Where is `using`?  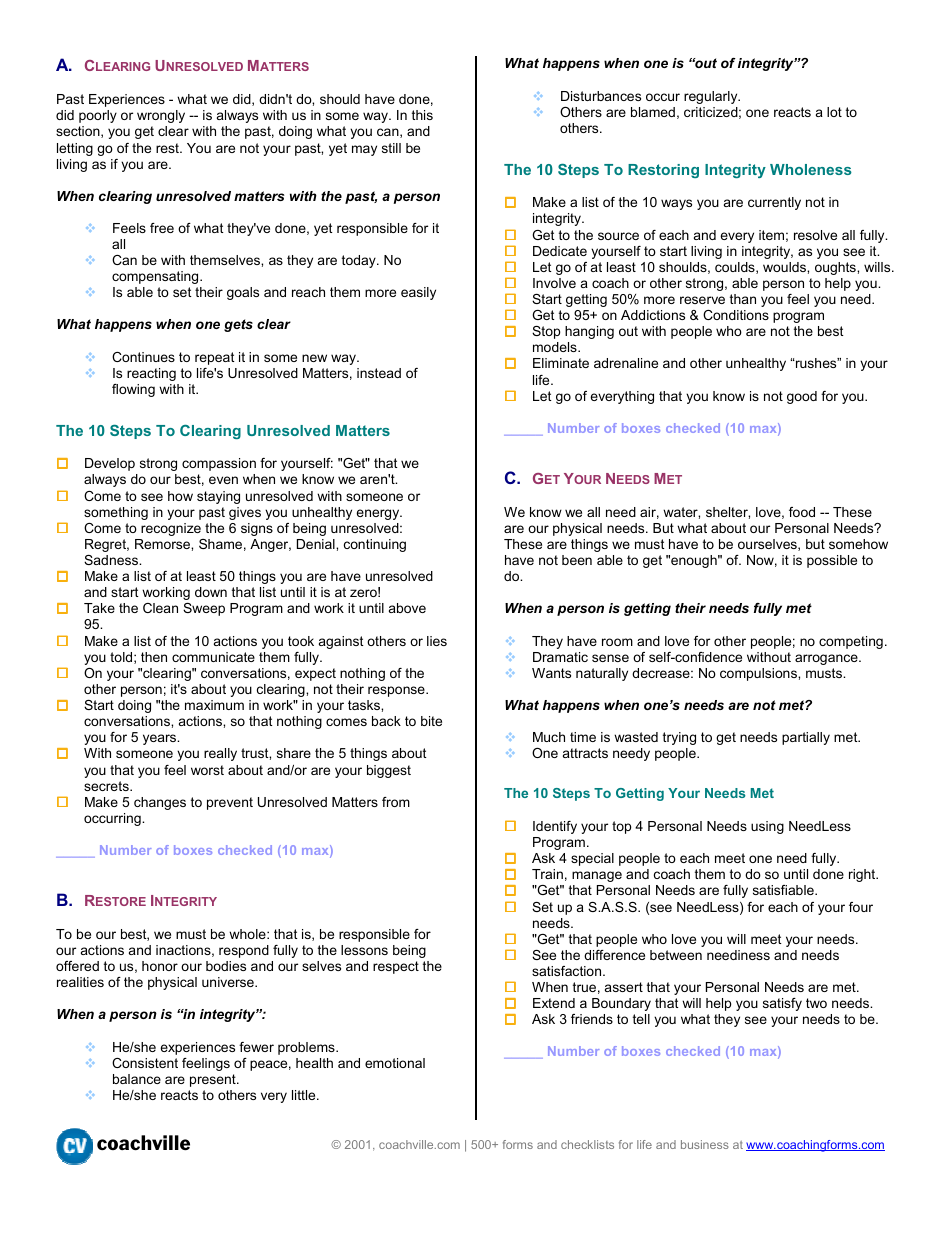 using is located at coordinates (767, 827).
